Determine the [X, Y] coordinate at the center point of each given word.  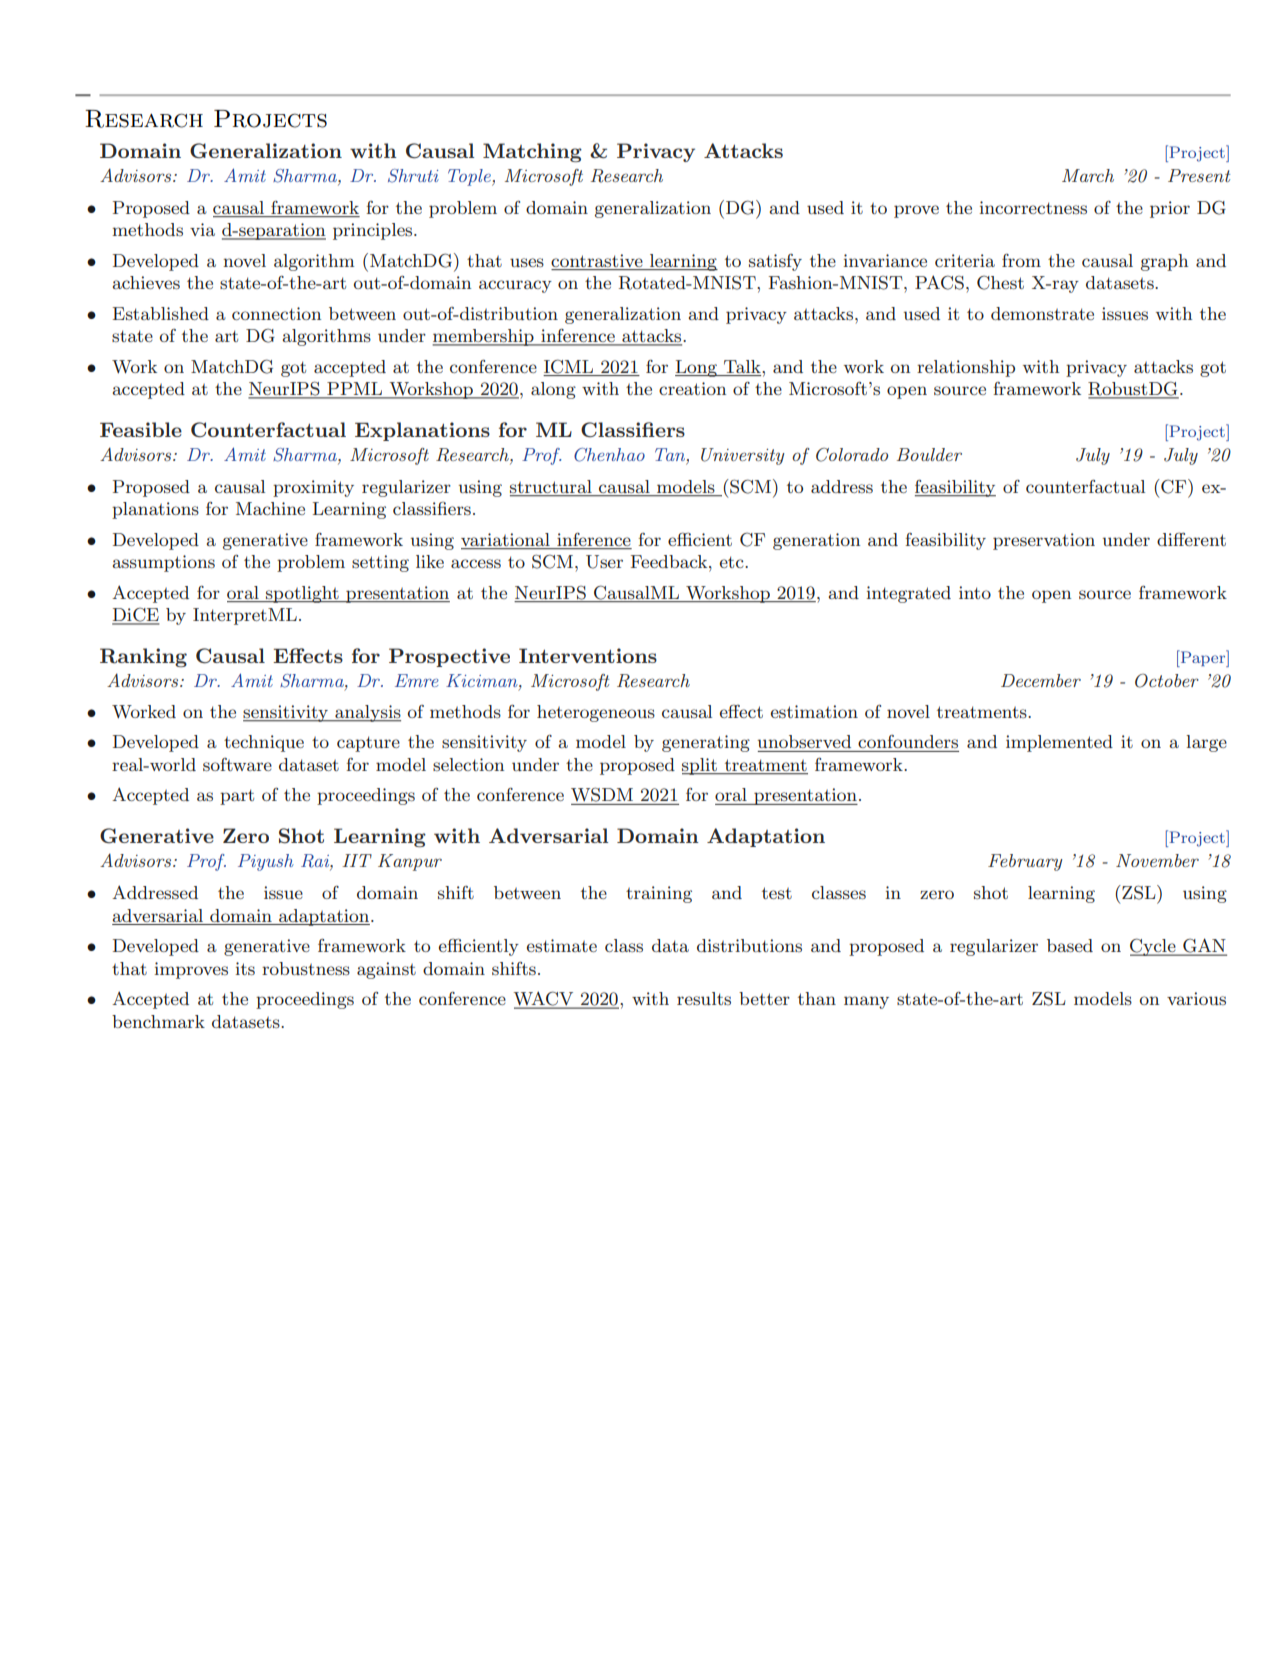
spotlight [302, 594]
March [1088, 175]
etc [733, 562]
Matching [532, 152]
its [245, 968]
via [202, 229]
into [975, 592]
